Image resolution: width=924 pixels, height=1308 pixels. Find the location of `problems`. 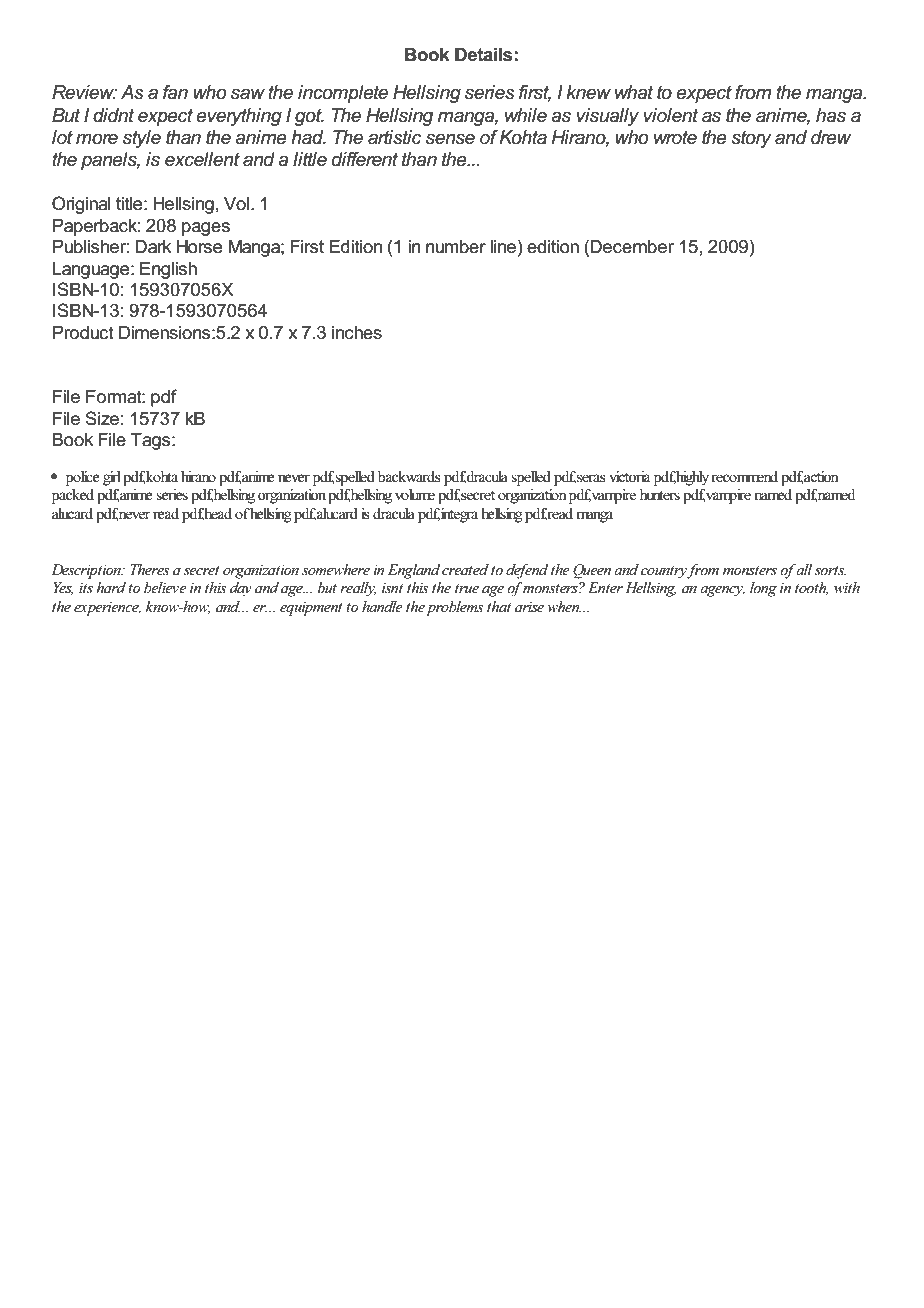

problems is located at coordinates (453, 608).
